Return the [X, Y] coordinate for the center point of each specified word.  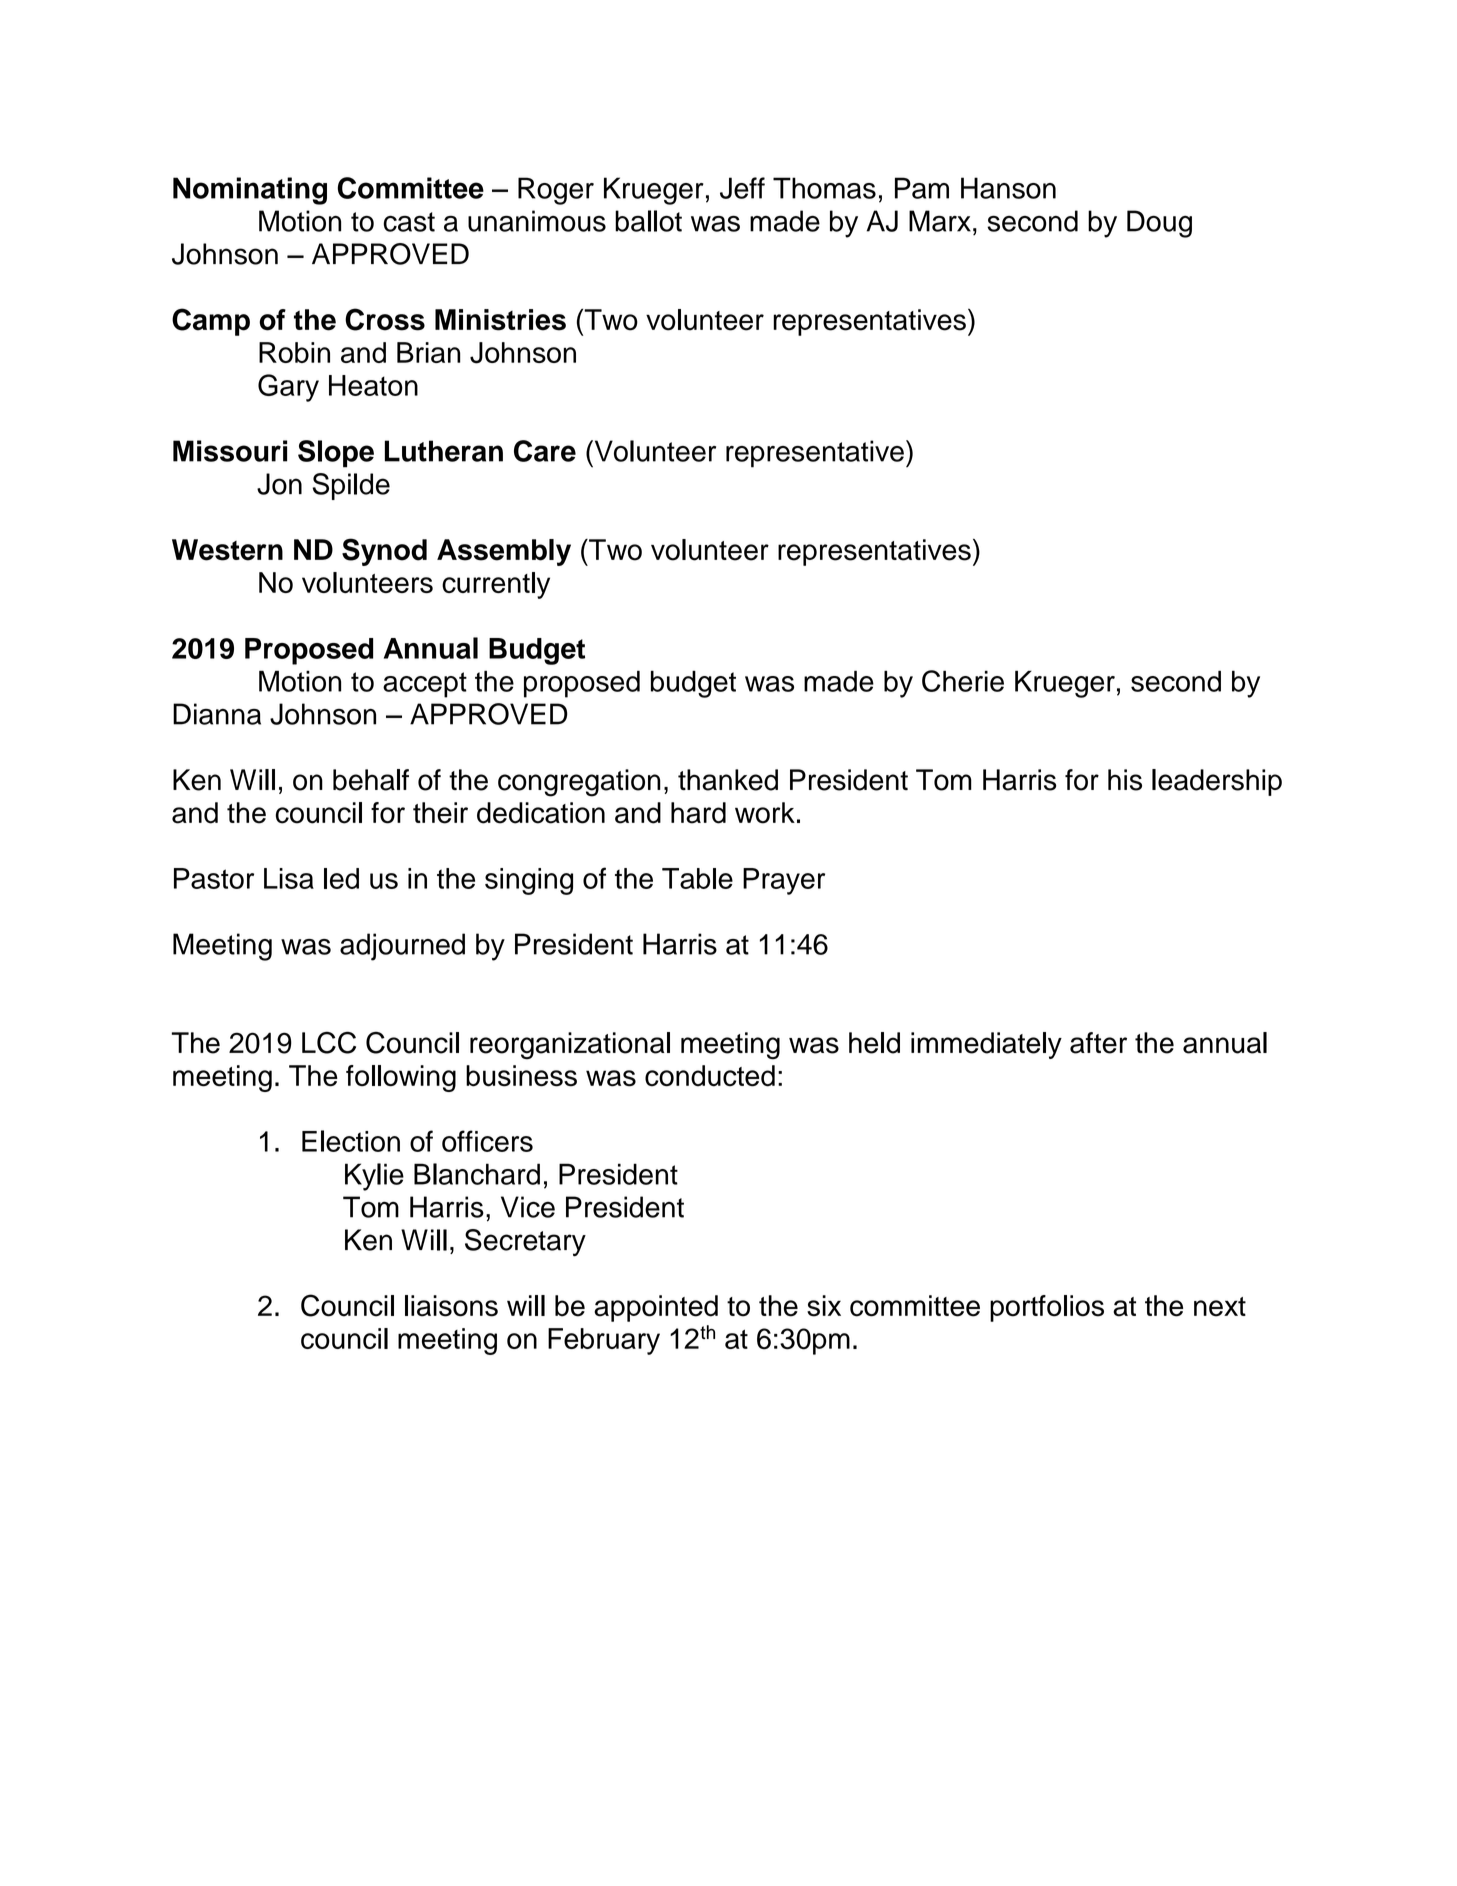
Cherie [963, 681]
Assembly [504, 552]
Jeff [742, 188]
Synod [384, 552]
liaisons [451, 1306]
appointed [656, 1308]
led [341, 878]
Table [697, 878]
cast [409, 222]
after [1098, 1043]
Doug [1159, 224]
